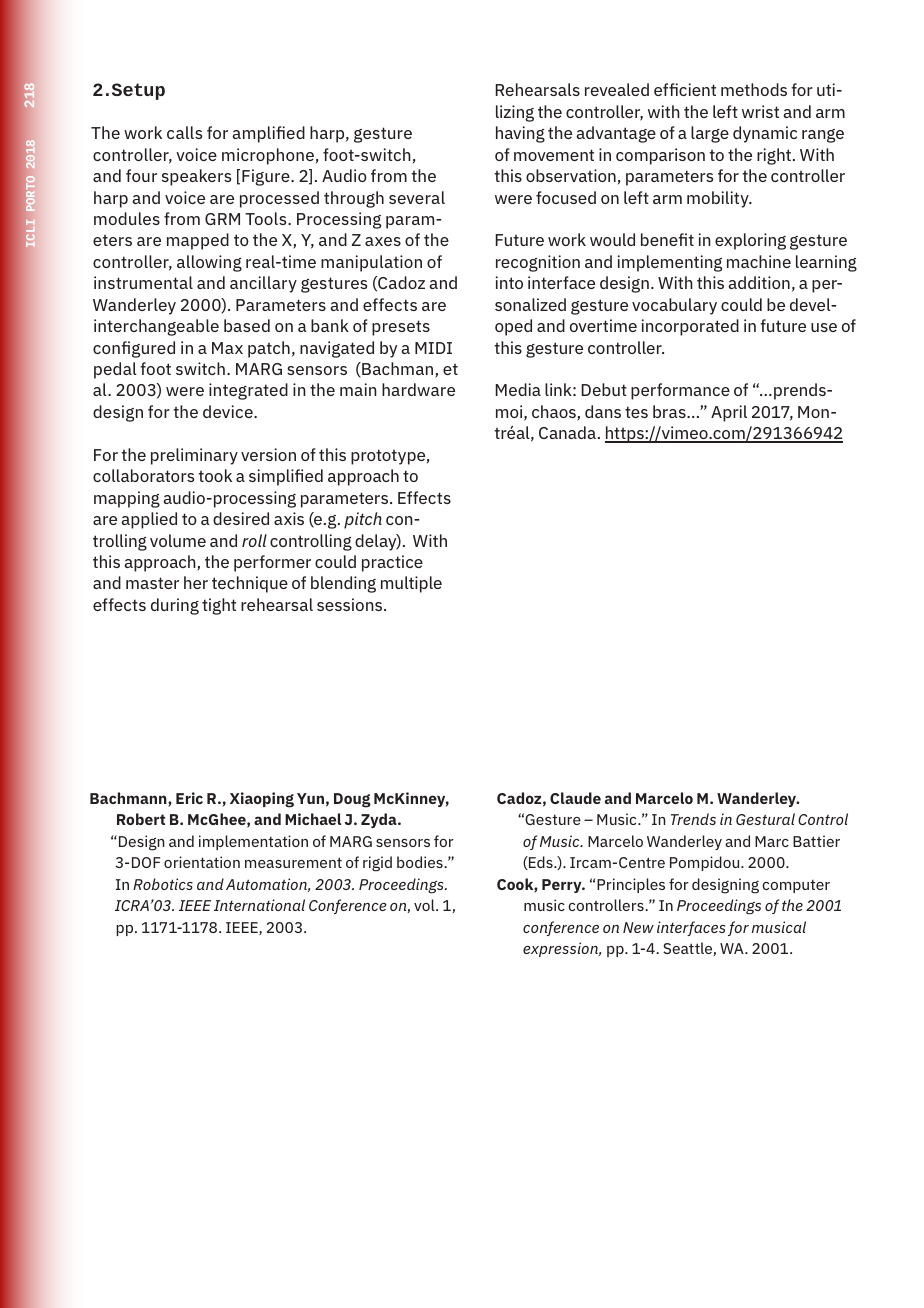 Image resolution: width=924 pixels, height=1308 pixels. Describe the element at coordinates (247, 325) in the screenshot. I see `based` at that location.
